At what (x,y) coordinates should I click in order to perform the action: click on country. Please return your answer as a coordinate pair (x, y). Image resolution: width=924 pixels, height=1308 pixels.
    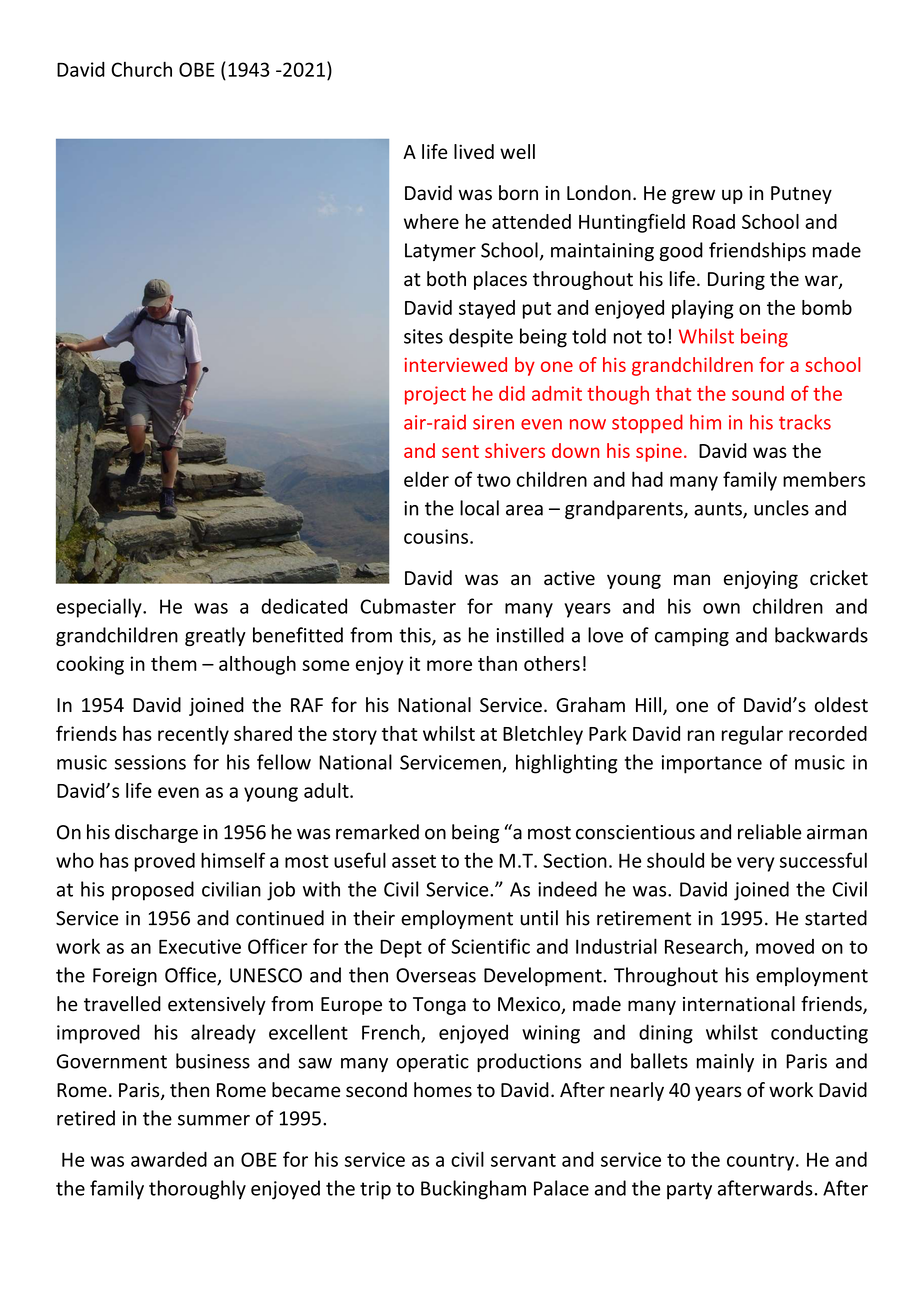
    Looking at the image, I should click on (762, 1162).
